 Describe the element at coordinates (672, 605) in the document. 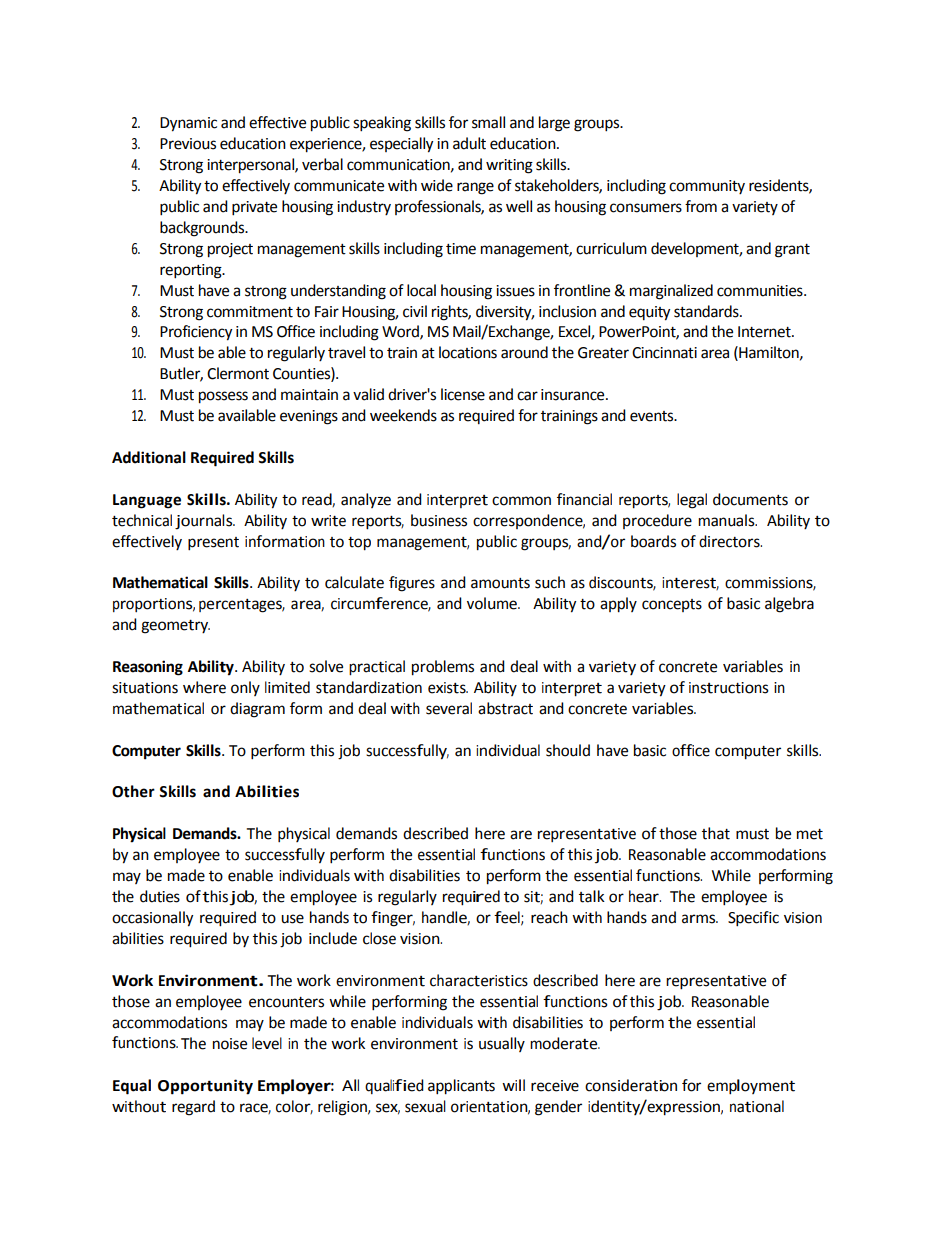

I see `concepts` at that location.
